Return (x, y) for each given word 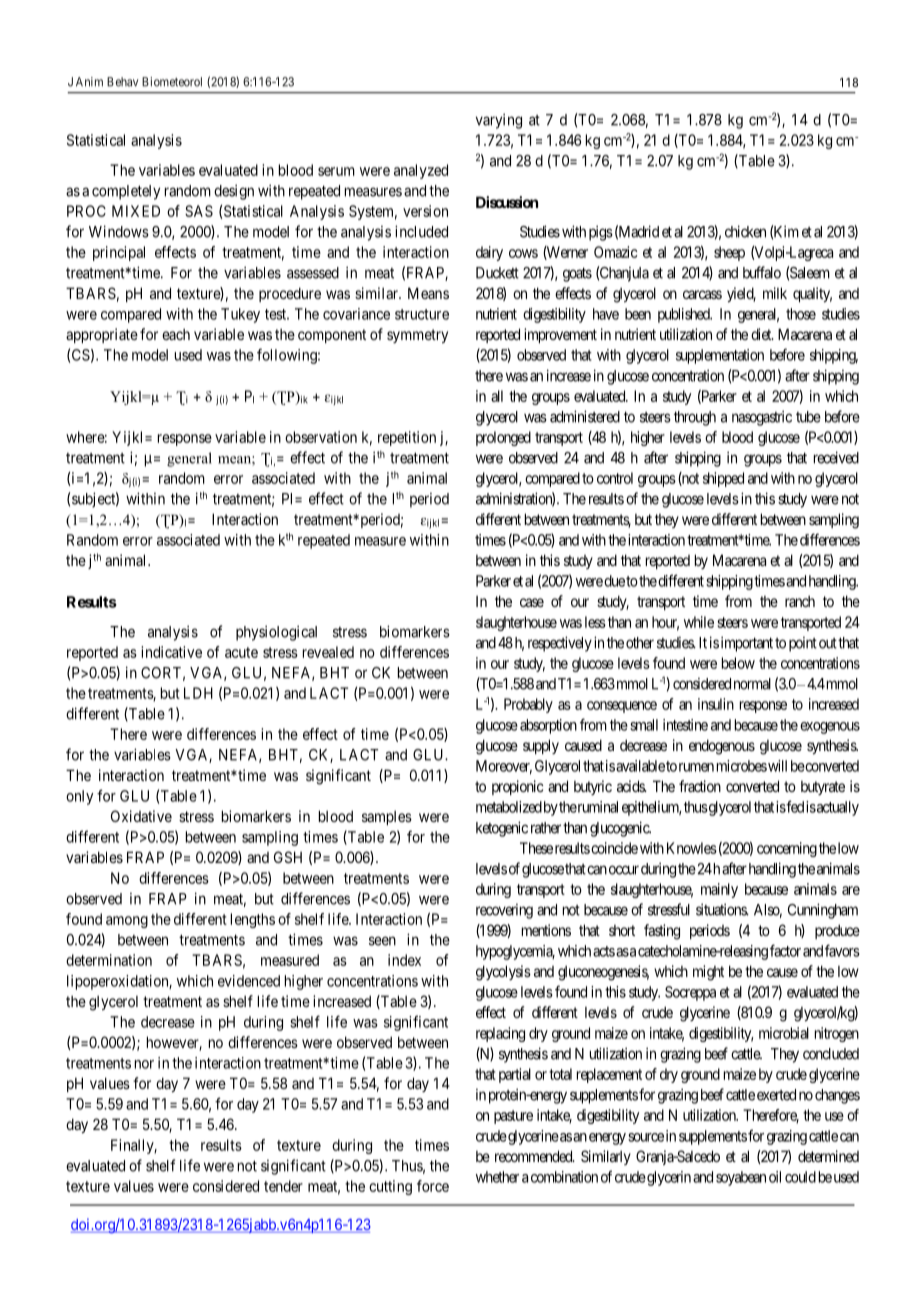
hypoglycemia (515, 952)
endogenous (722, 747)
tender (283, 1186)
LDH (198, 693)
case (532, 602)
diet (762, 334)
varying (499, 121)
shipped (723, 479)
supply (541, 746)
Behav (122, 82)
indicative (171, 652)
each (176, 334)
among (127, 922)
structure (422, 314)
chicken (745, 231)
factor (785, 950)
